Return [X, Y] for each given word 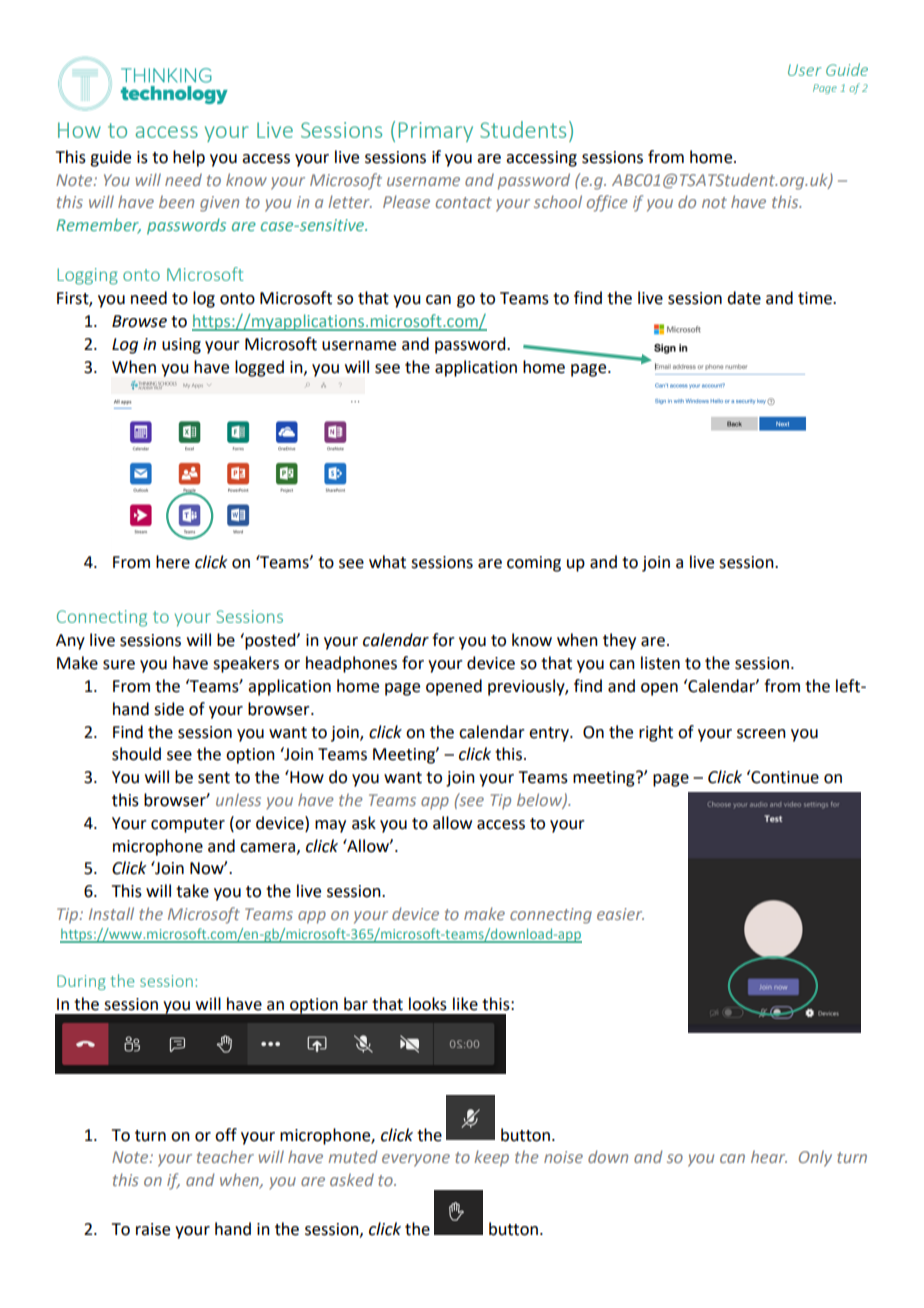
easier [620, 914]
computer [188, 825]
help [189, 158]
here [173, 562]
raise [153, 1229]
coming [534, 564]
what [387, 562]
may [330, 826]
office [607, 203]
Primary [436, 132]
